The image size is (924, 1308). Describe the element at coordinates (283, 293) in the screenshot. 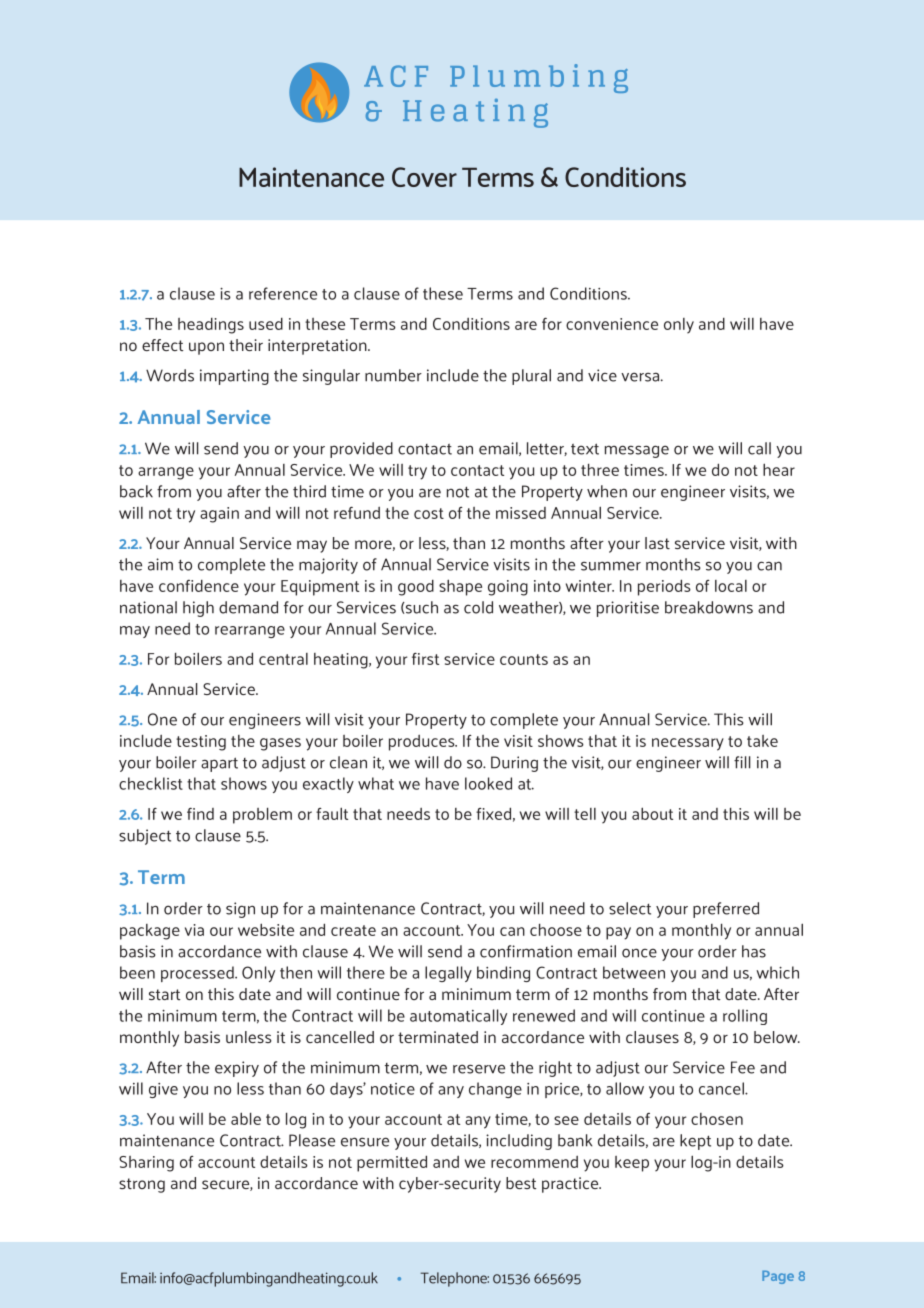

I see `reference` at that location.
